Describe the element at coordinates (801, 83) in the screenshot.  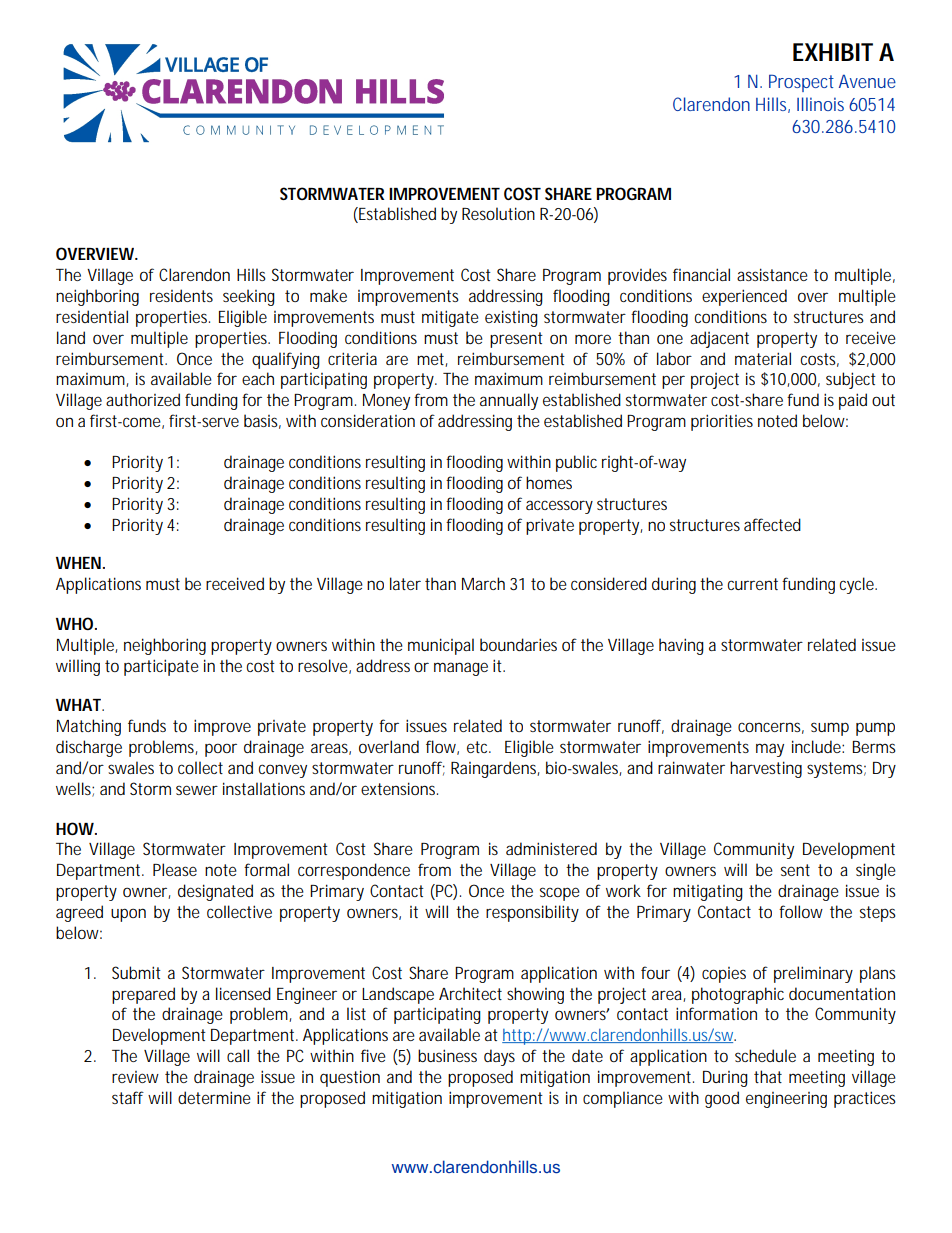
I see `Prospect` at that location.
